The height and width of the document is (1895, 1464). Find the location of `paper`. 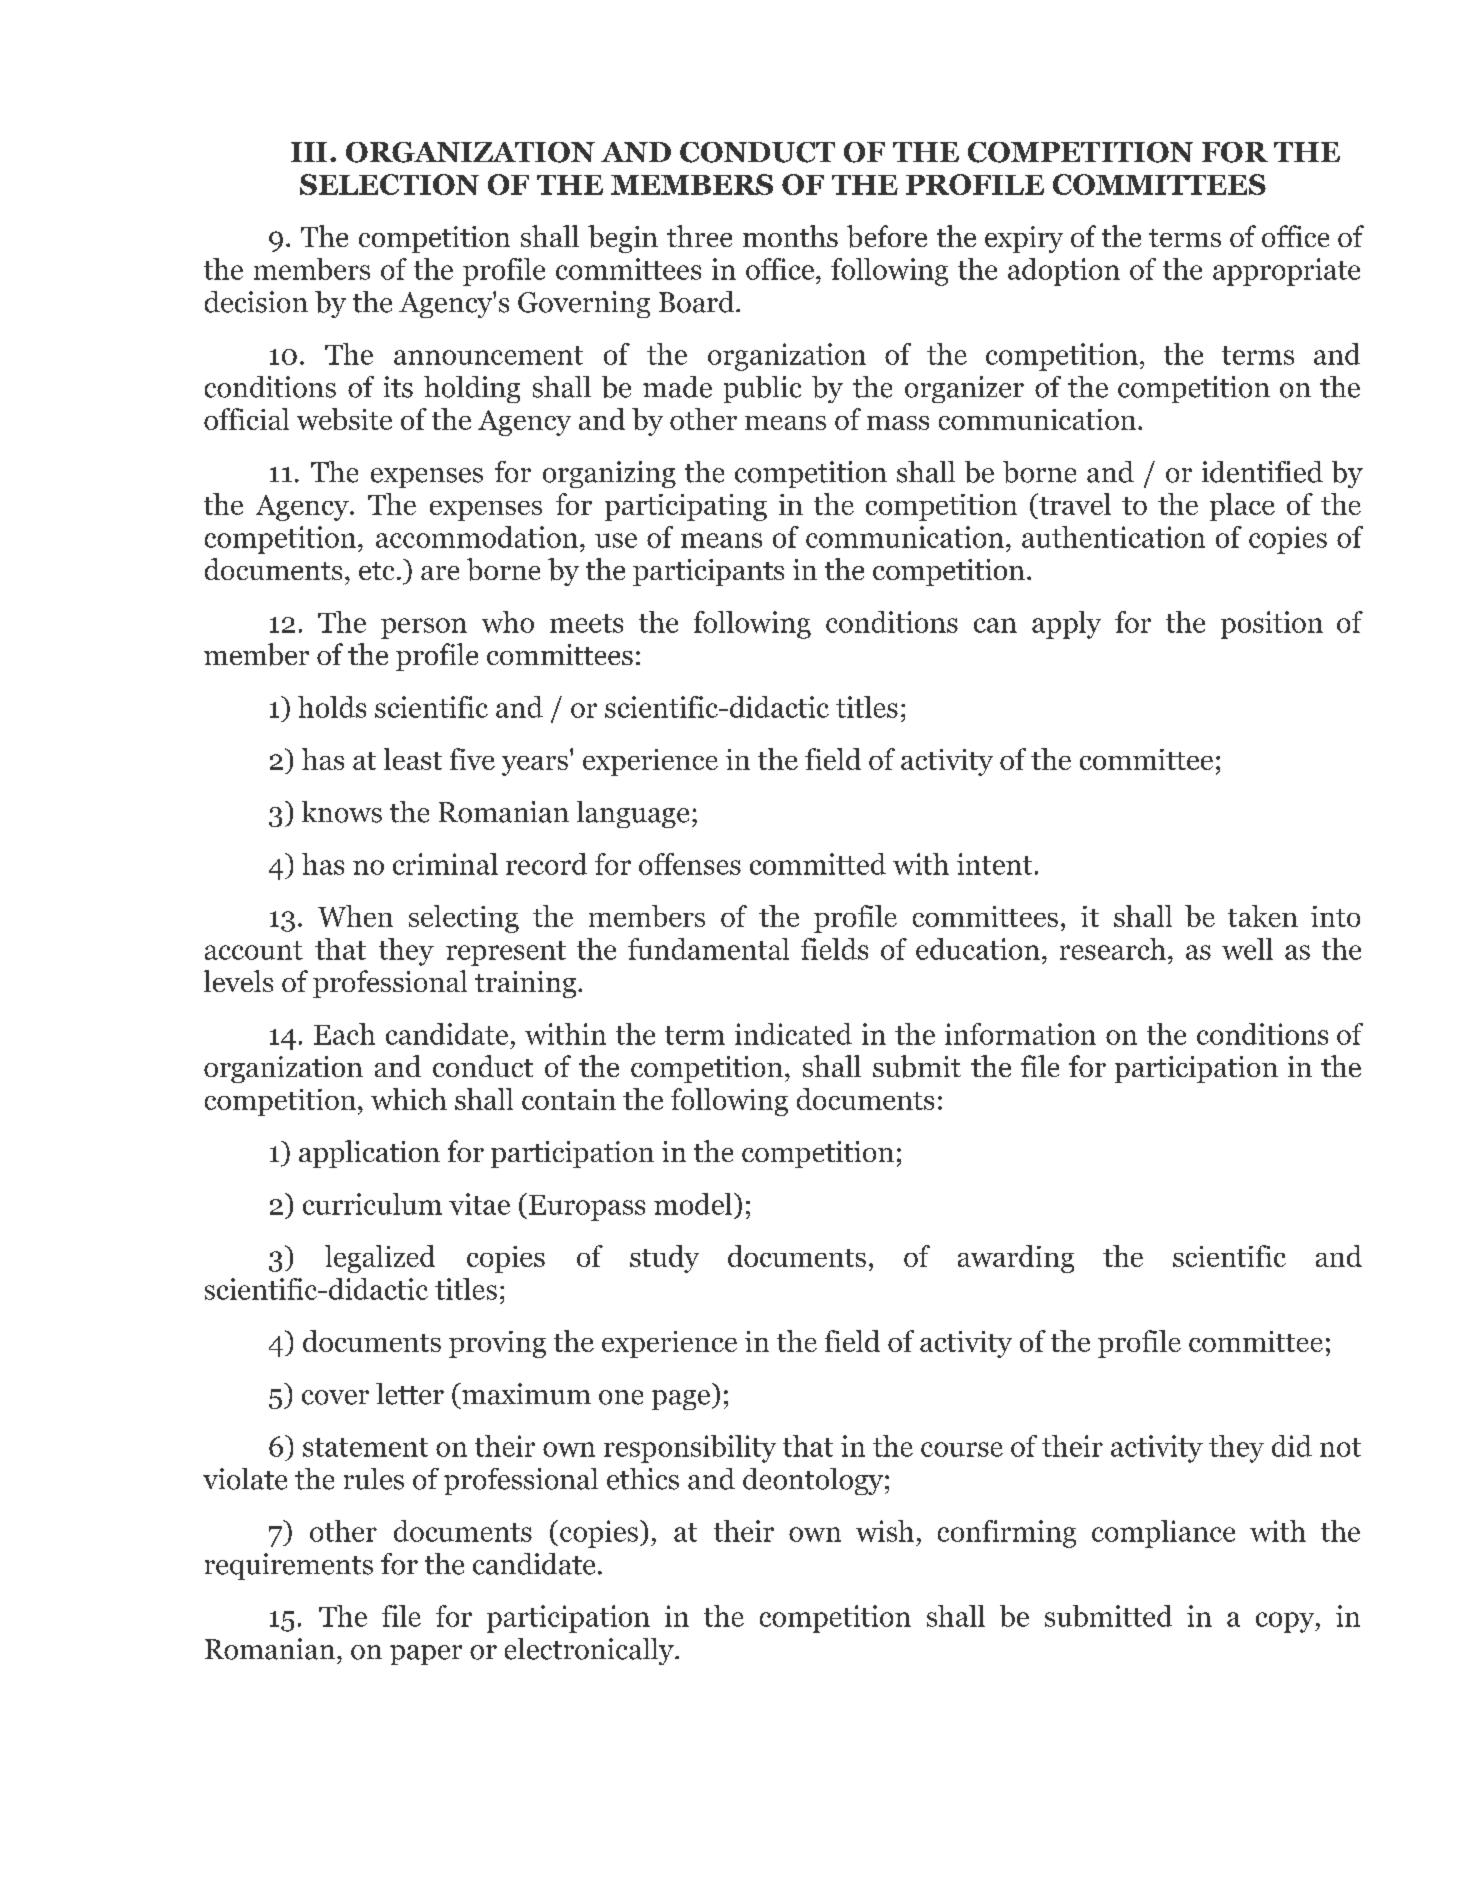

paper is located at coordinates (426, 1655).
